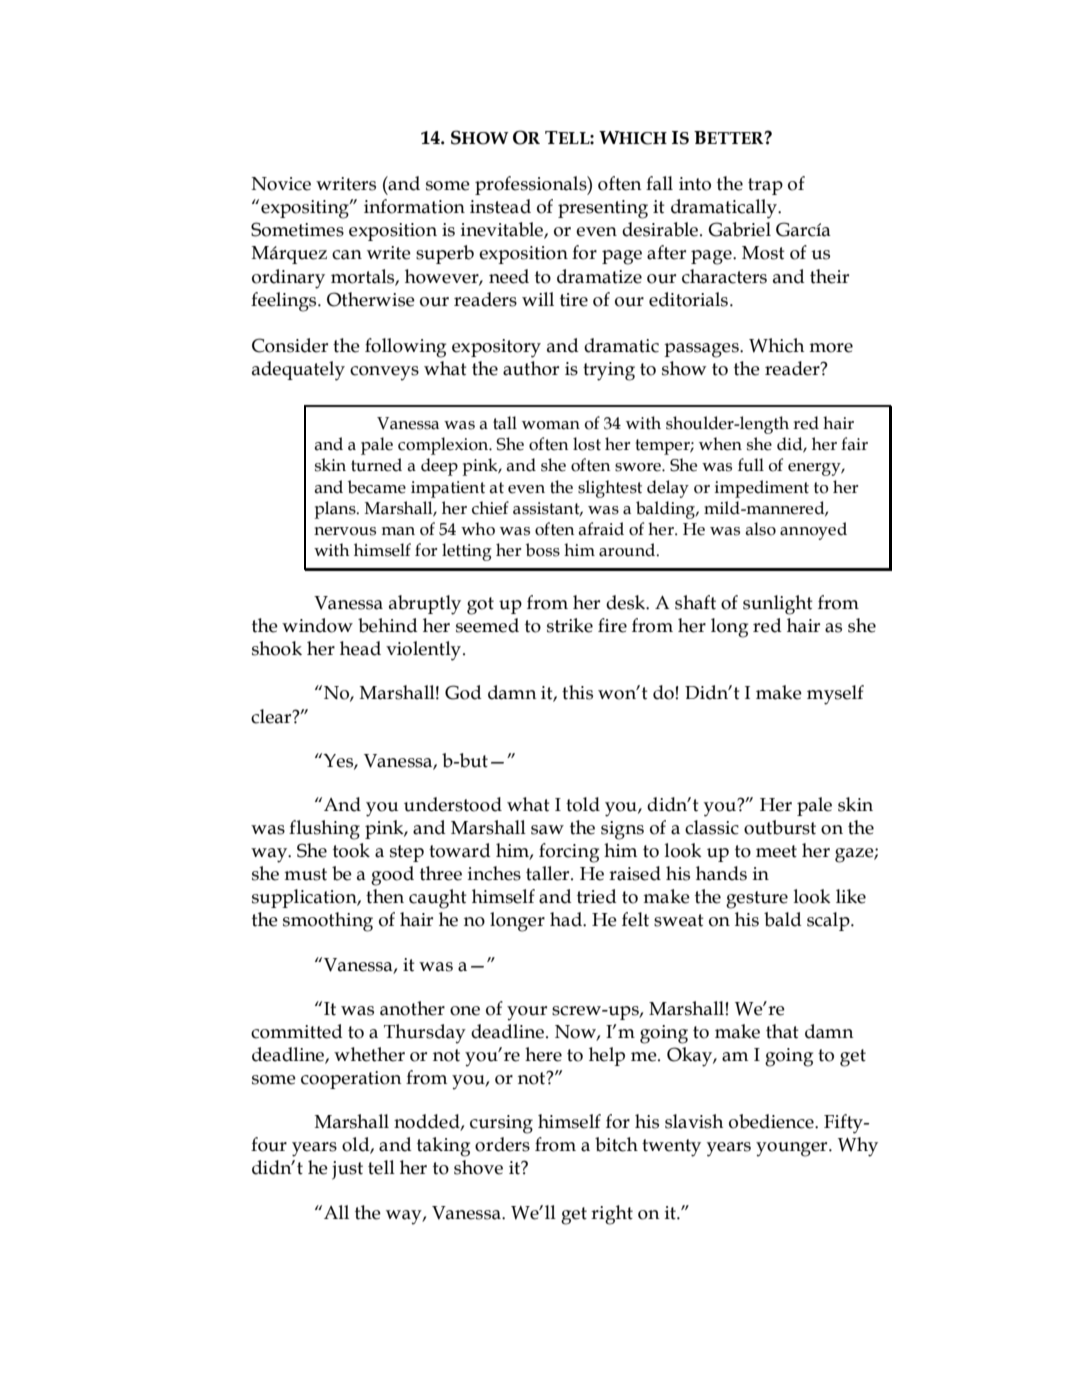 This page has height=1383, width=1068. I want to click on told, so click(583, 804).
